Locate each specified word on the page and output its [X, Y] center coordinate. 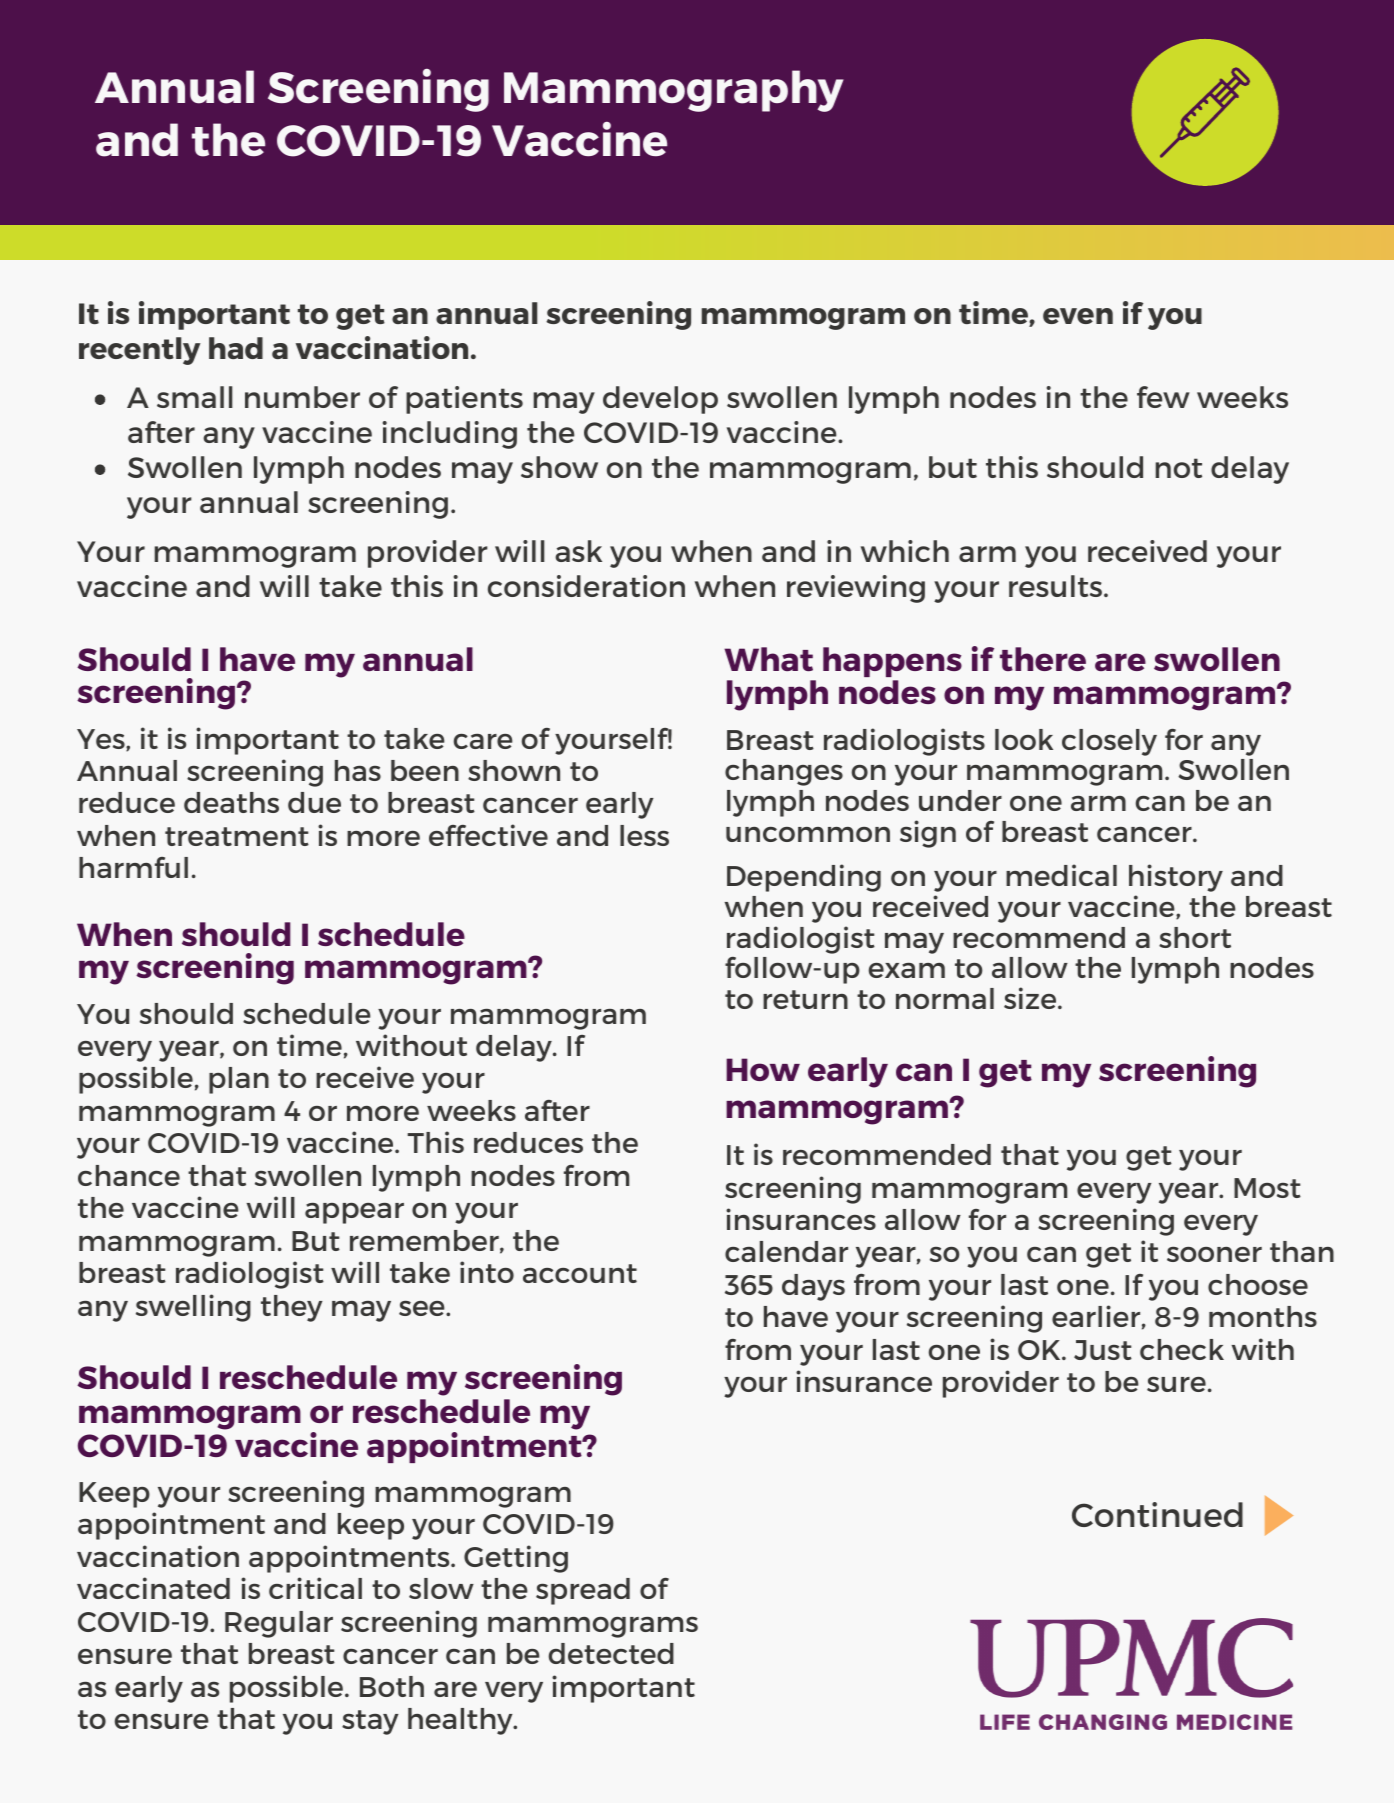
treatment [237, 836]
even [1078, 316]
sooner [1214, 1254]
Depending [804, 878]
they [292, 1308]
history [1176, 878]
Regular [279, 1624]
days [813, 1287]
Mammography [674, 91]
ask [578, 551]
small [195, 397]
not [1178, 468]
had [236, 348]
